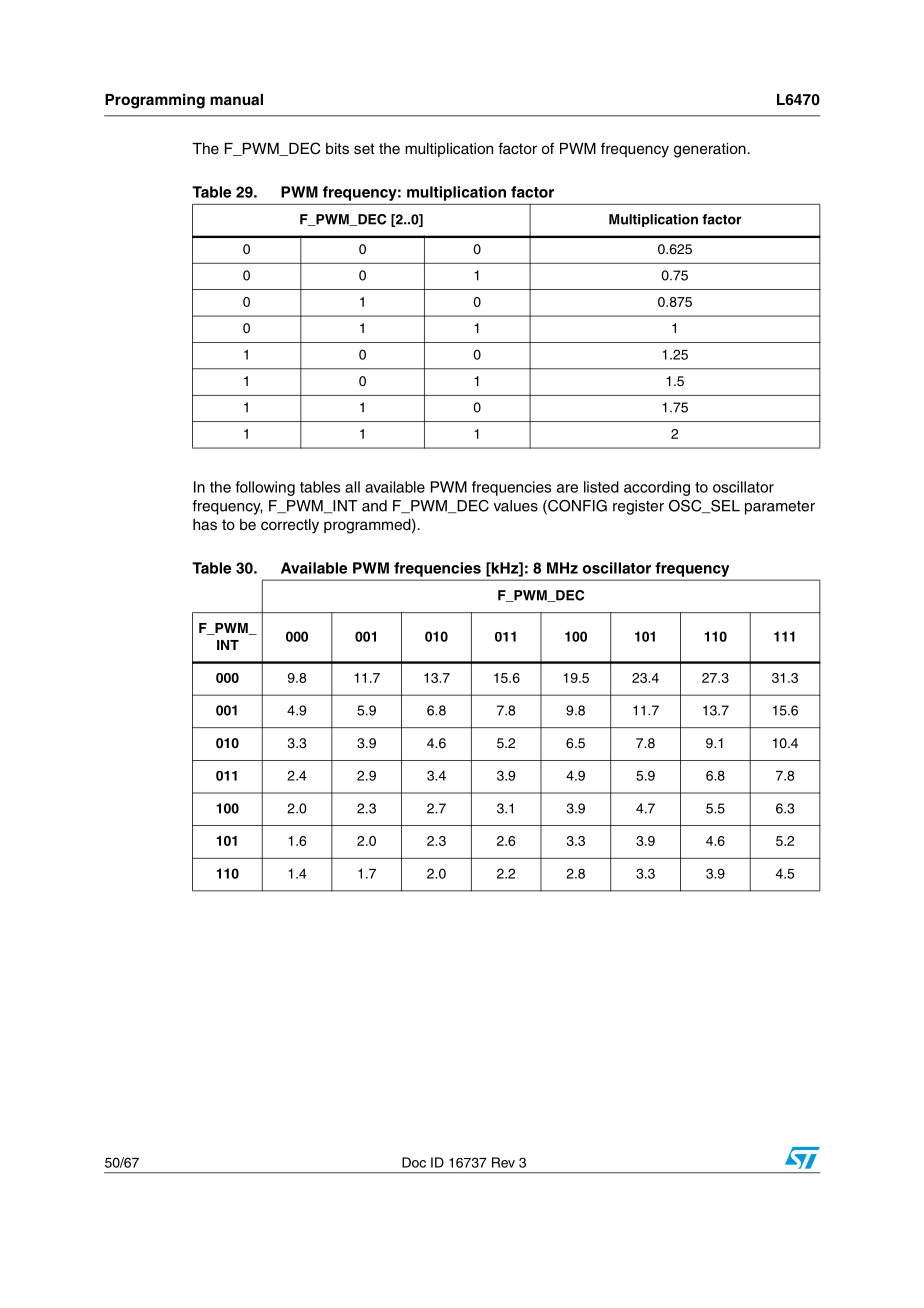 The height and width of the screenshot is (1308, 924). Describe the element at coordinates (503, 1162) in the screenshot. I see `Rev` at that location.
